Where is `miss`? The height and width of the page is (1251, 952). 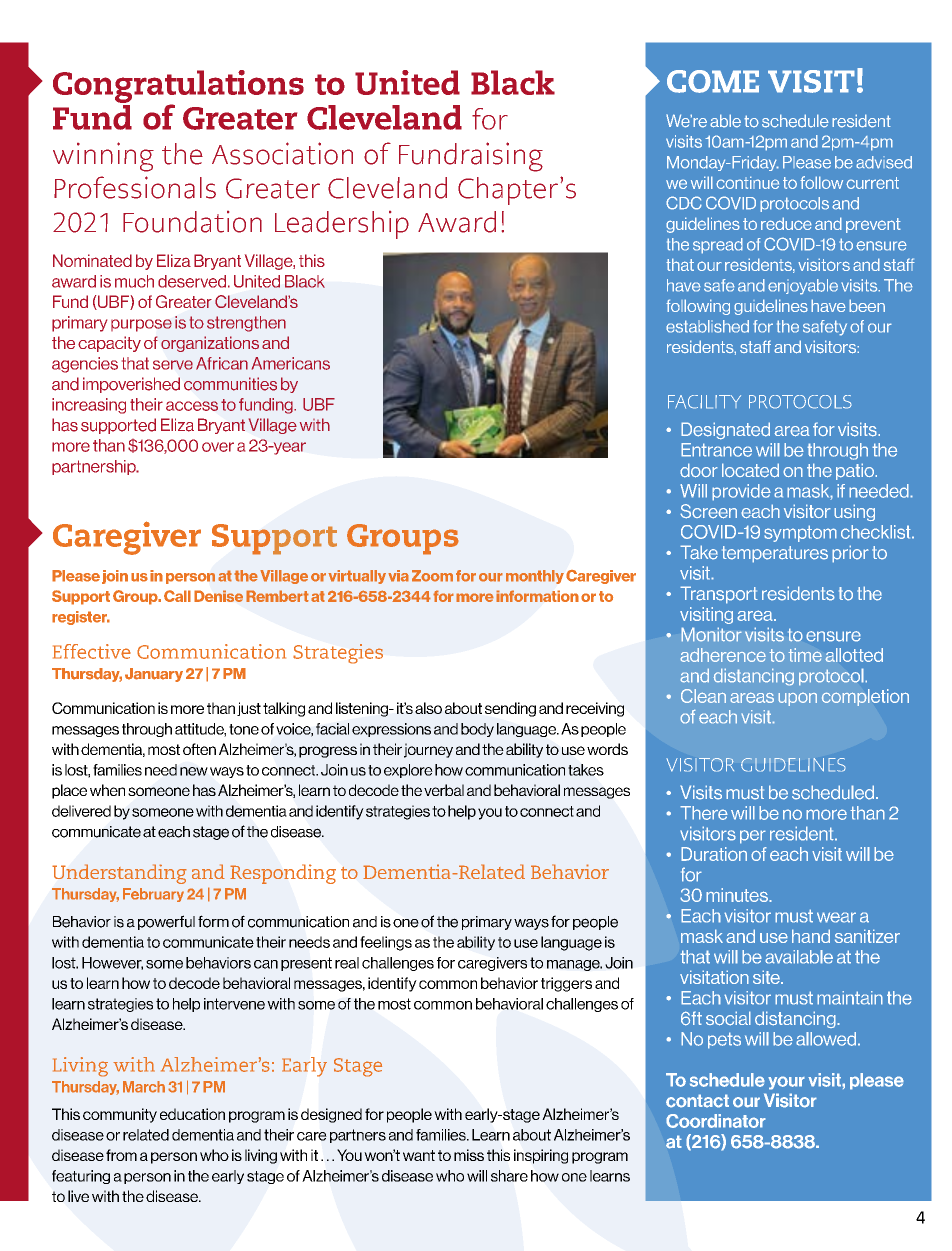
miss is located at coordinates (469, 1155).
